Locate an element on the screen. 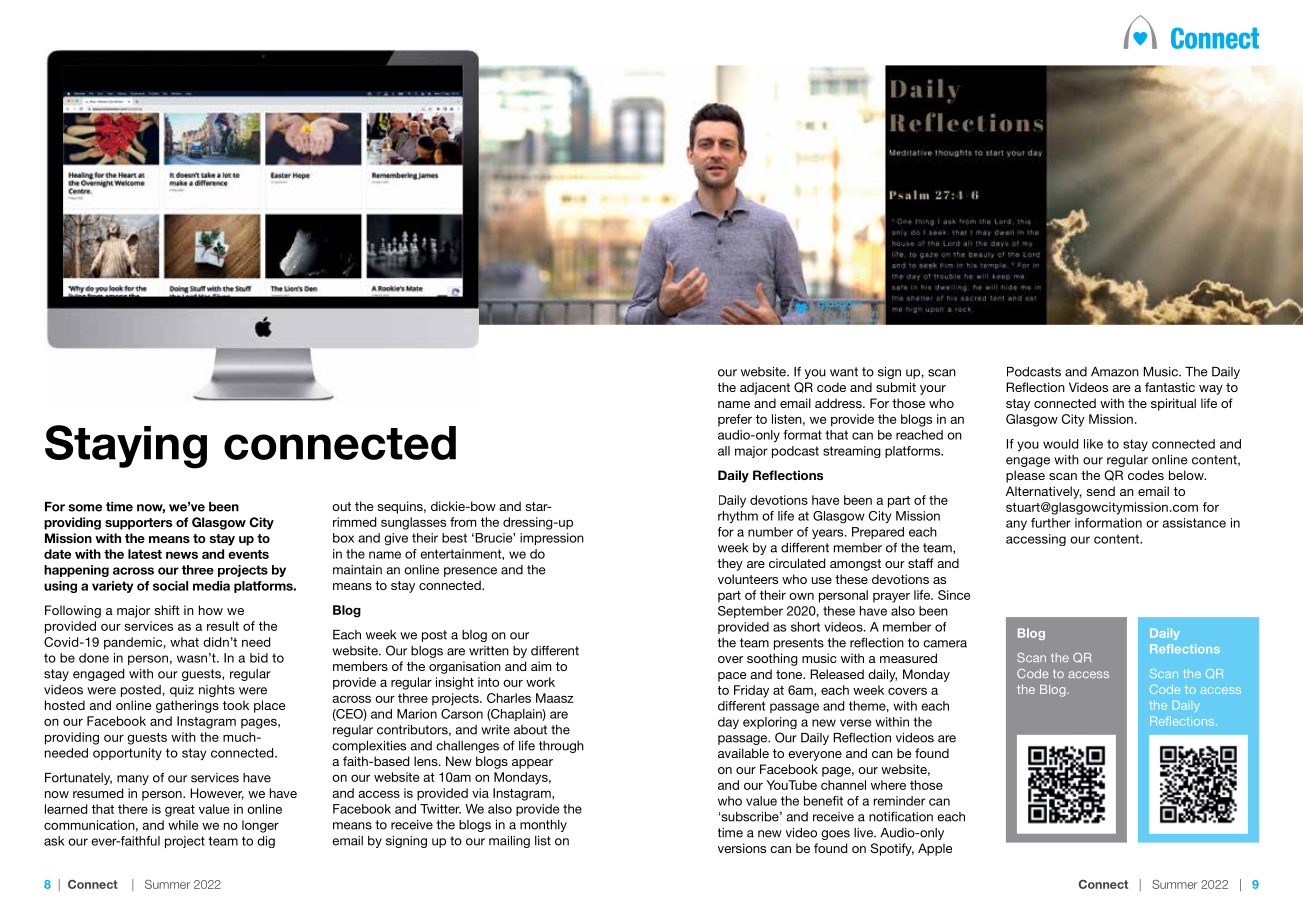 This screenshot has width=1303, height=924. supporters is located at coordinates (138, 524).
